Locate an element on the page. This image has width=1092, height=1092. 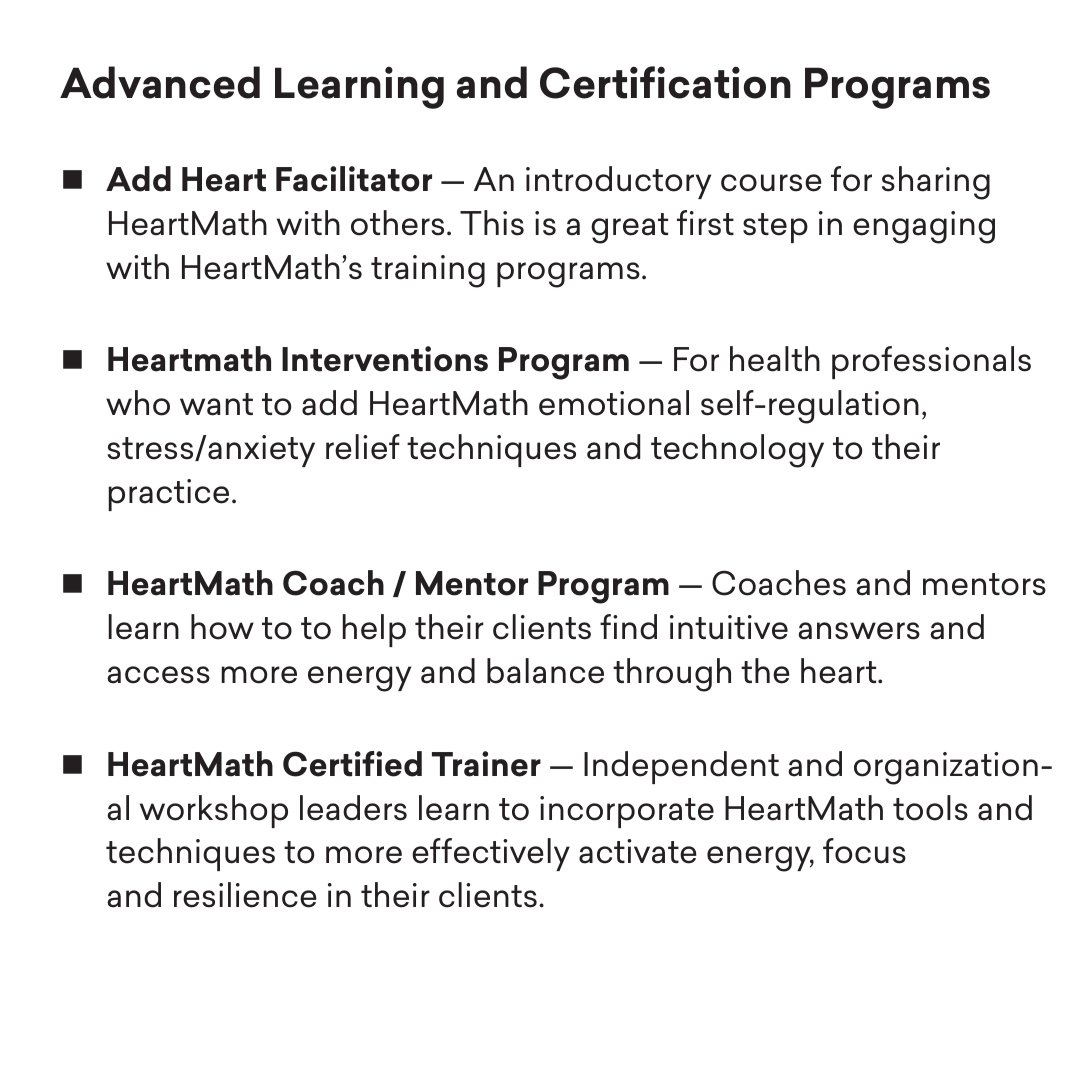
practice is located at coordinates (169, 495).
